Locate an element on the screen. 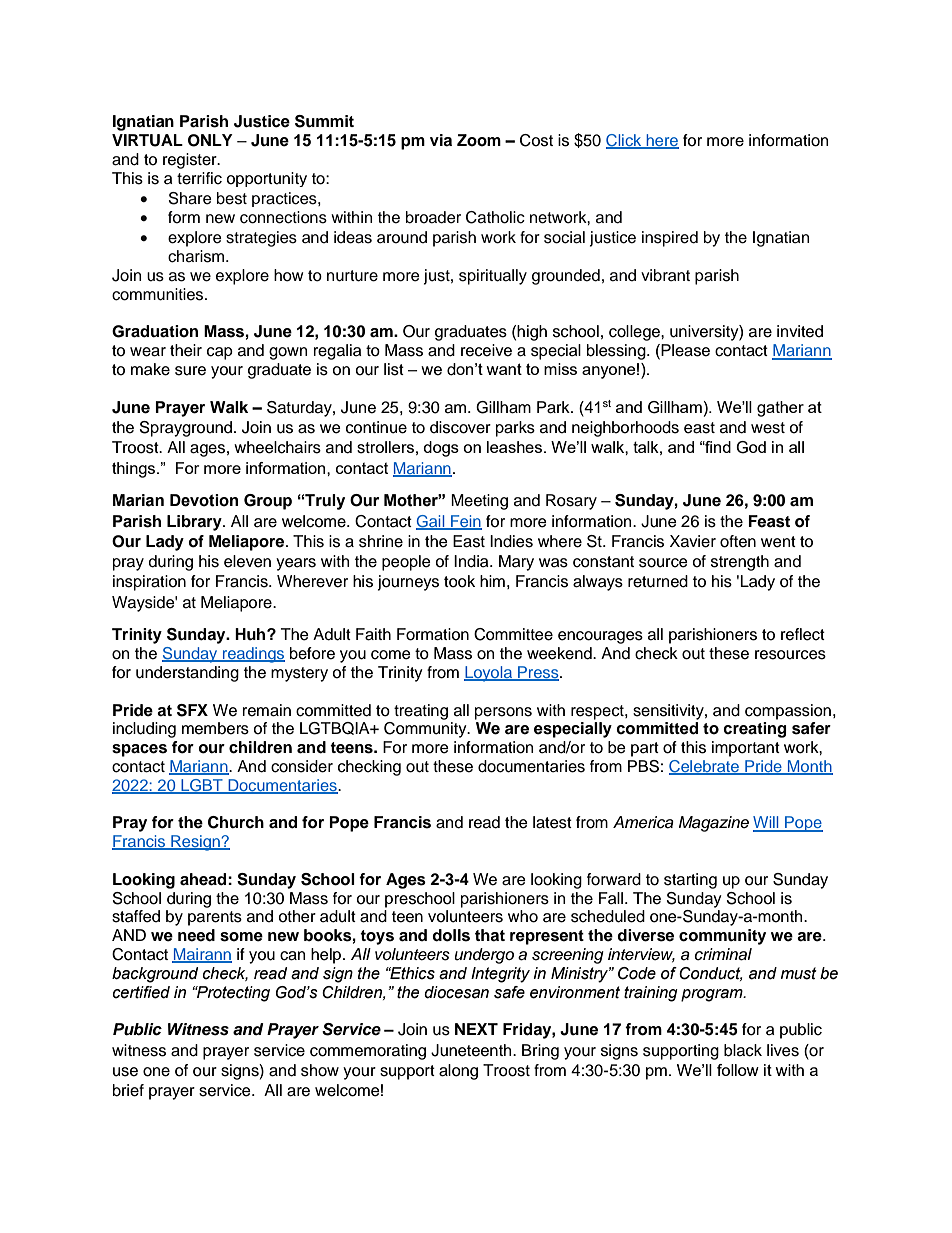 This screenshot has height=1233, width=952. along is located at coordinates (458, 1072).
